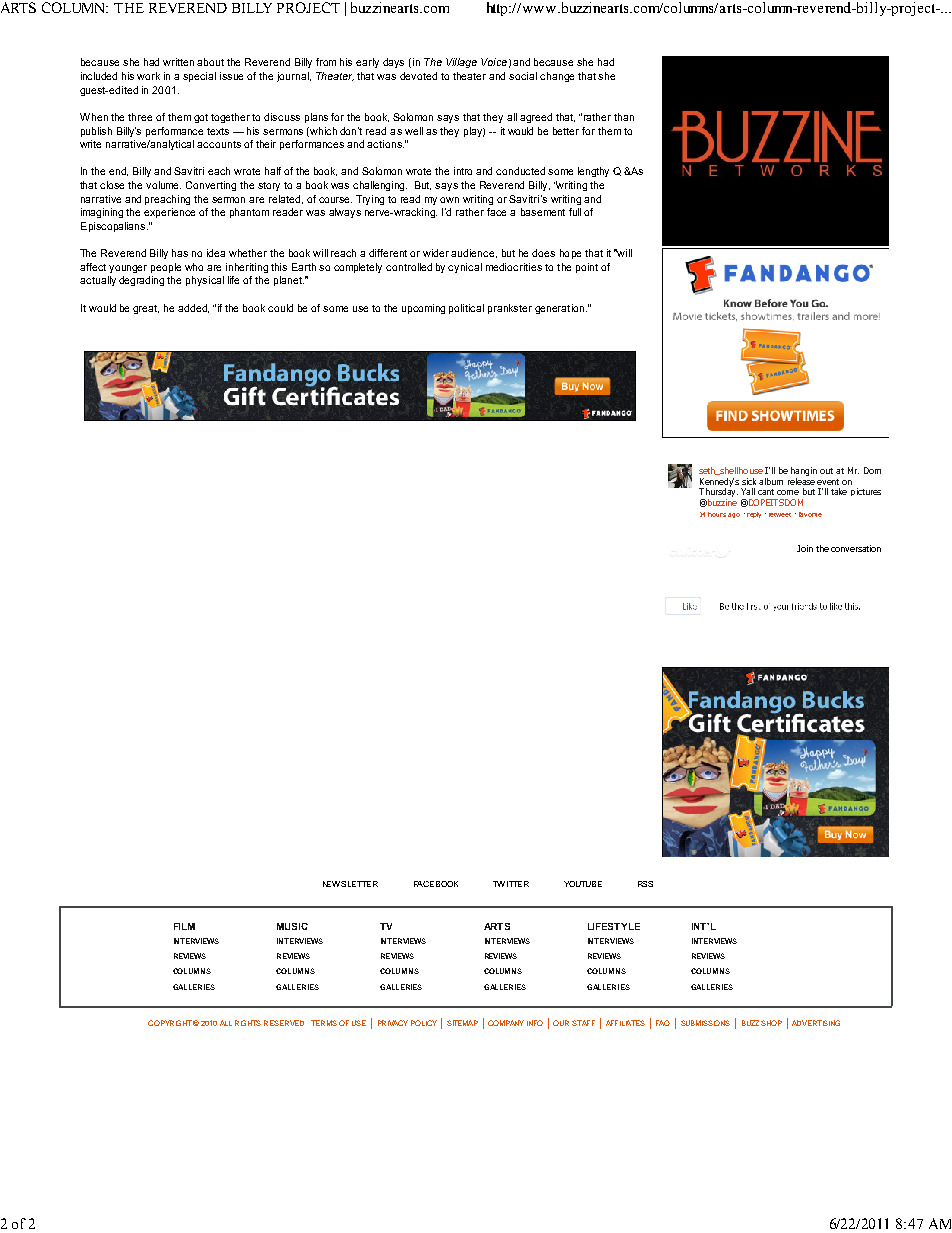 This screenshot has width=952, height=1233. What do you see at coordinates (462, 1023) in the screenshot?
I see `SITEMAP` at bounding box center [462, 1023].
